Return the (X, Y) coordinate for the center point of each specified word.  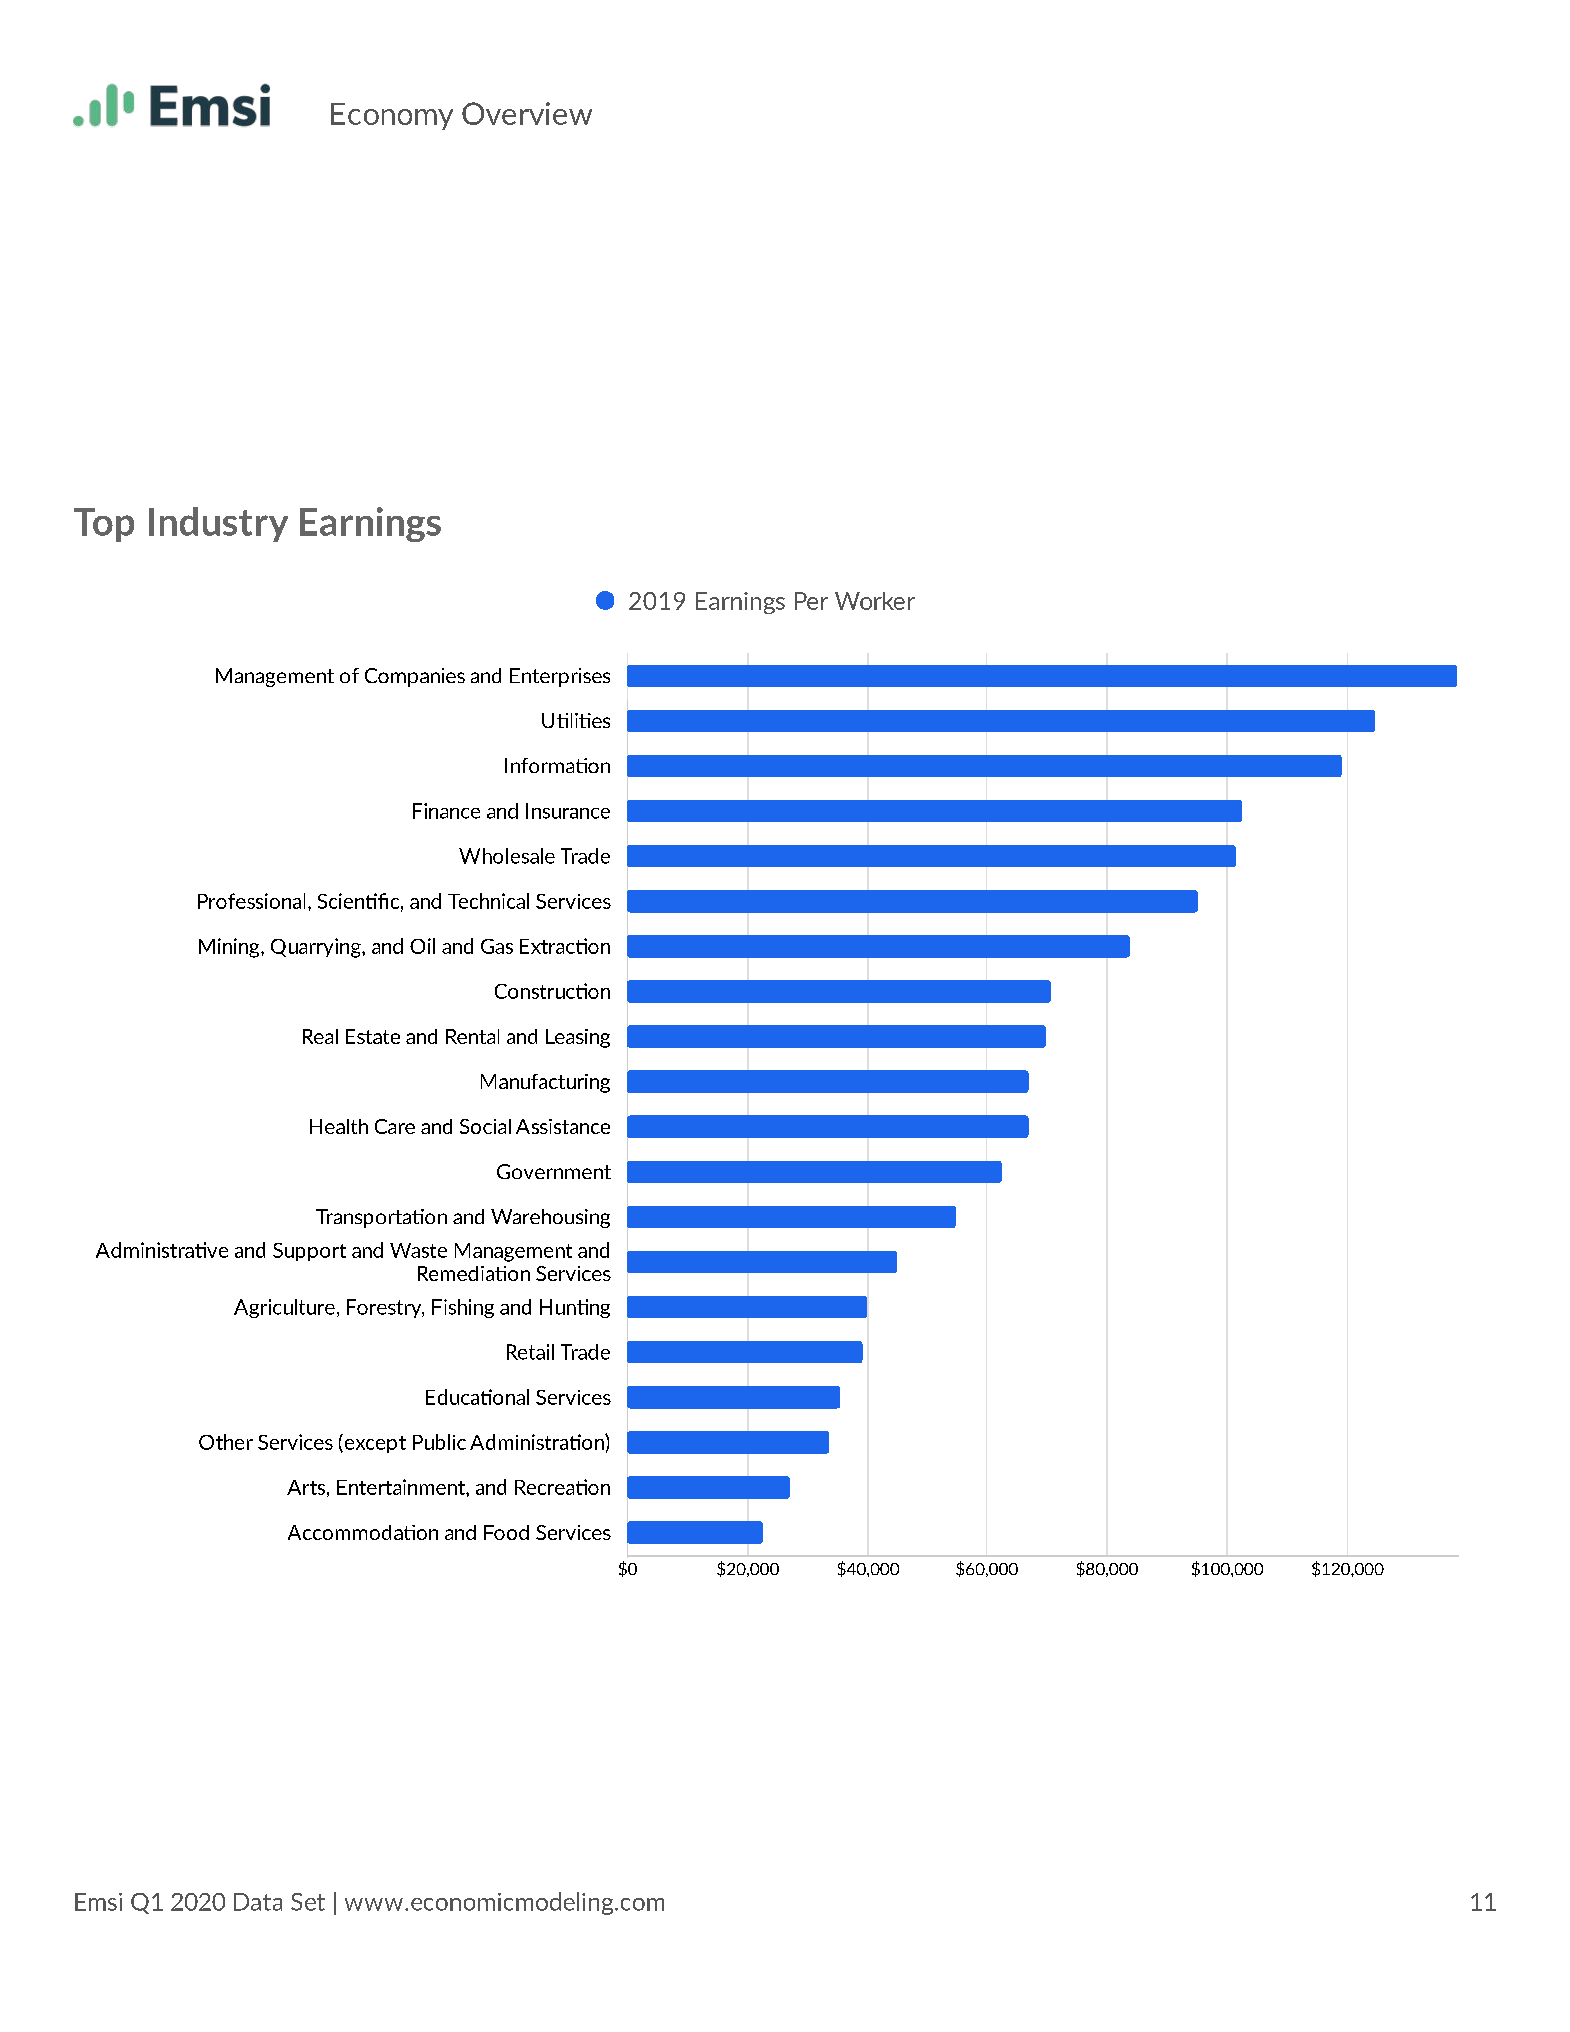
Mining (230, 948)
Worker (875, 601)
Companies (415, 677)
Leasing (578, 1038)
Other (226, 1442)
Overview (527, 113)
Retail (530, 1352)
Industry (218, 524)
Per (811, 601)
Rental (472, 1036)
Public (439, 1442)
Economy (392, 116)
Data (258, 1902)
